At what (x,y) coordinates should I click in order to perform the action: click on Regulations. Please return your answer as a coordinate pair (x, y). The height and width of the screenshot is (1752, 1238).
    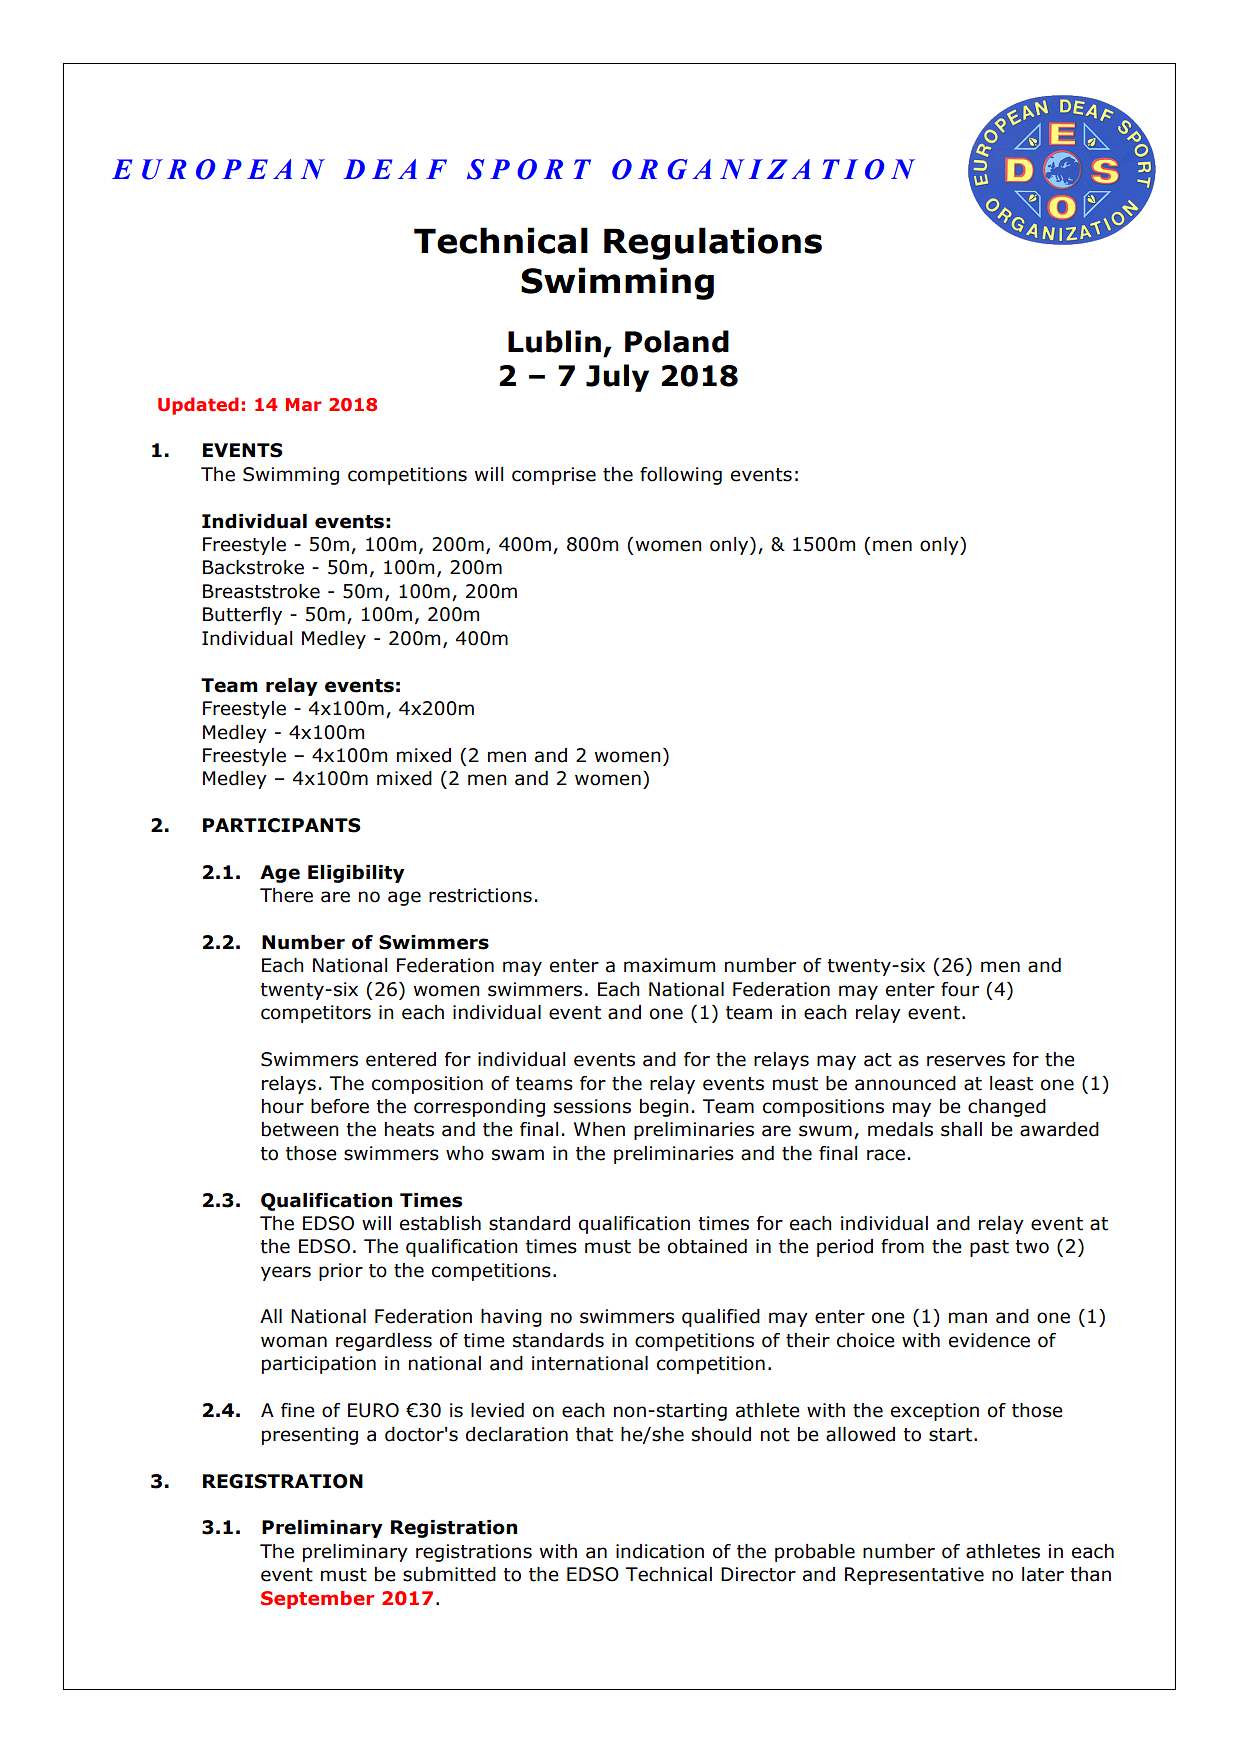
    Looking at the image, I should click on (713, 243).
